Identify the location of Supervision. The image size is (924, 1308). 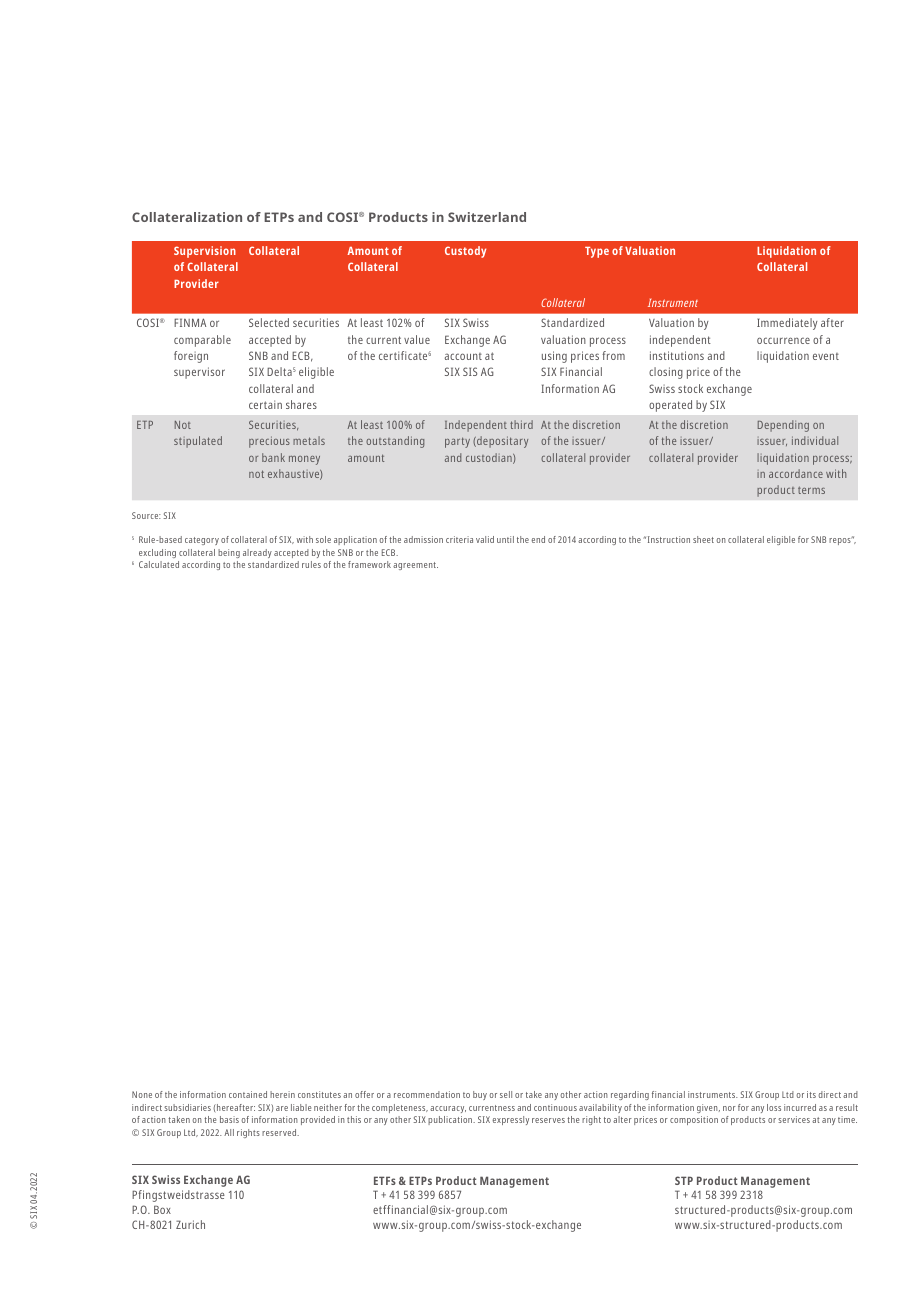
(205, 252).
